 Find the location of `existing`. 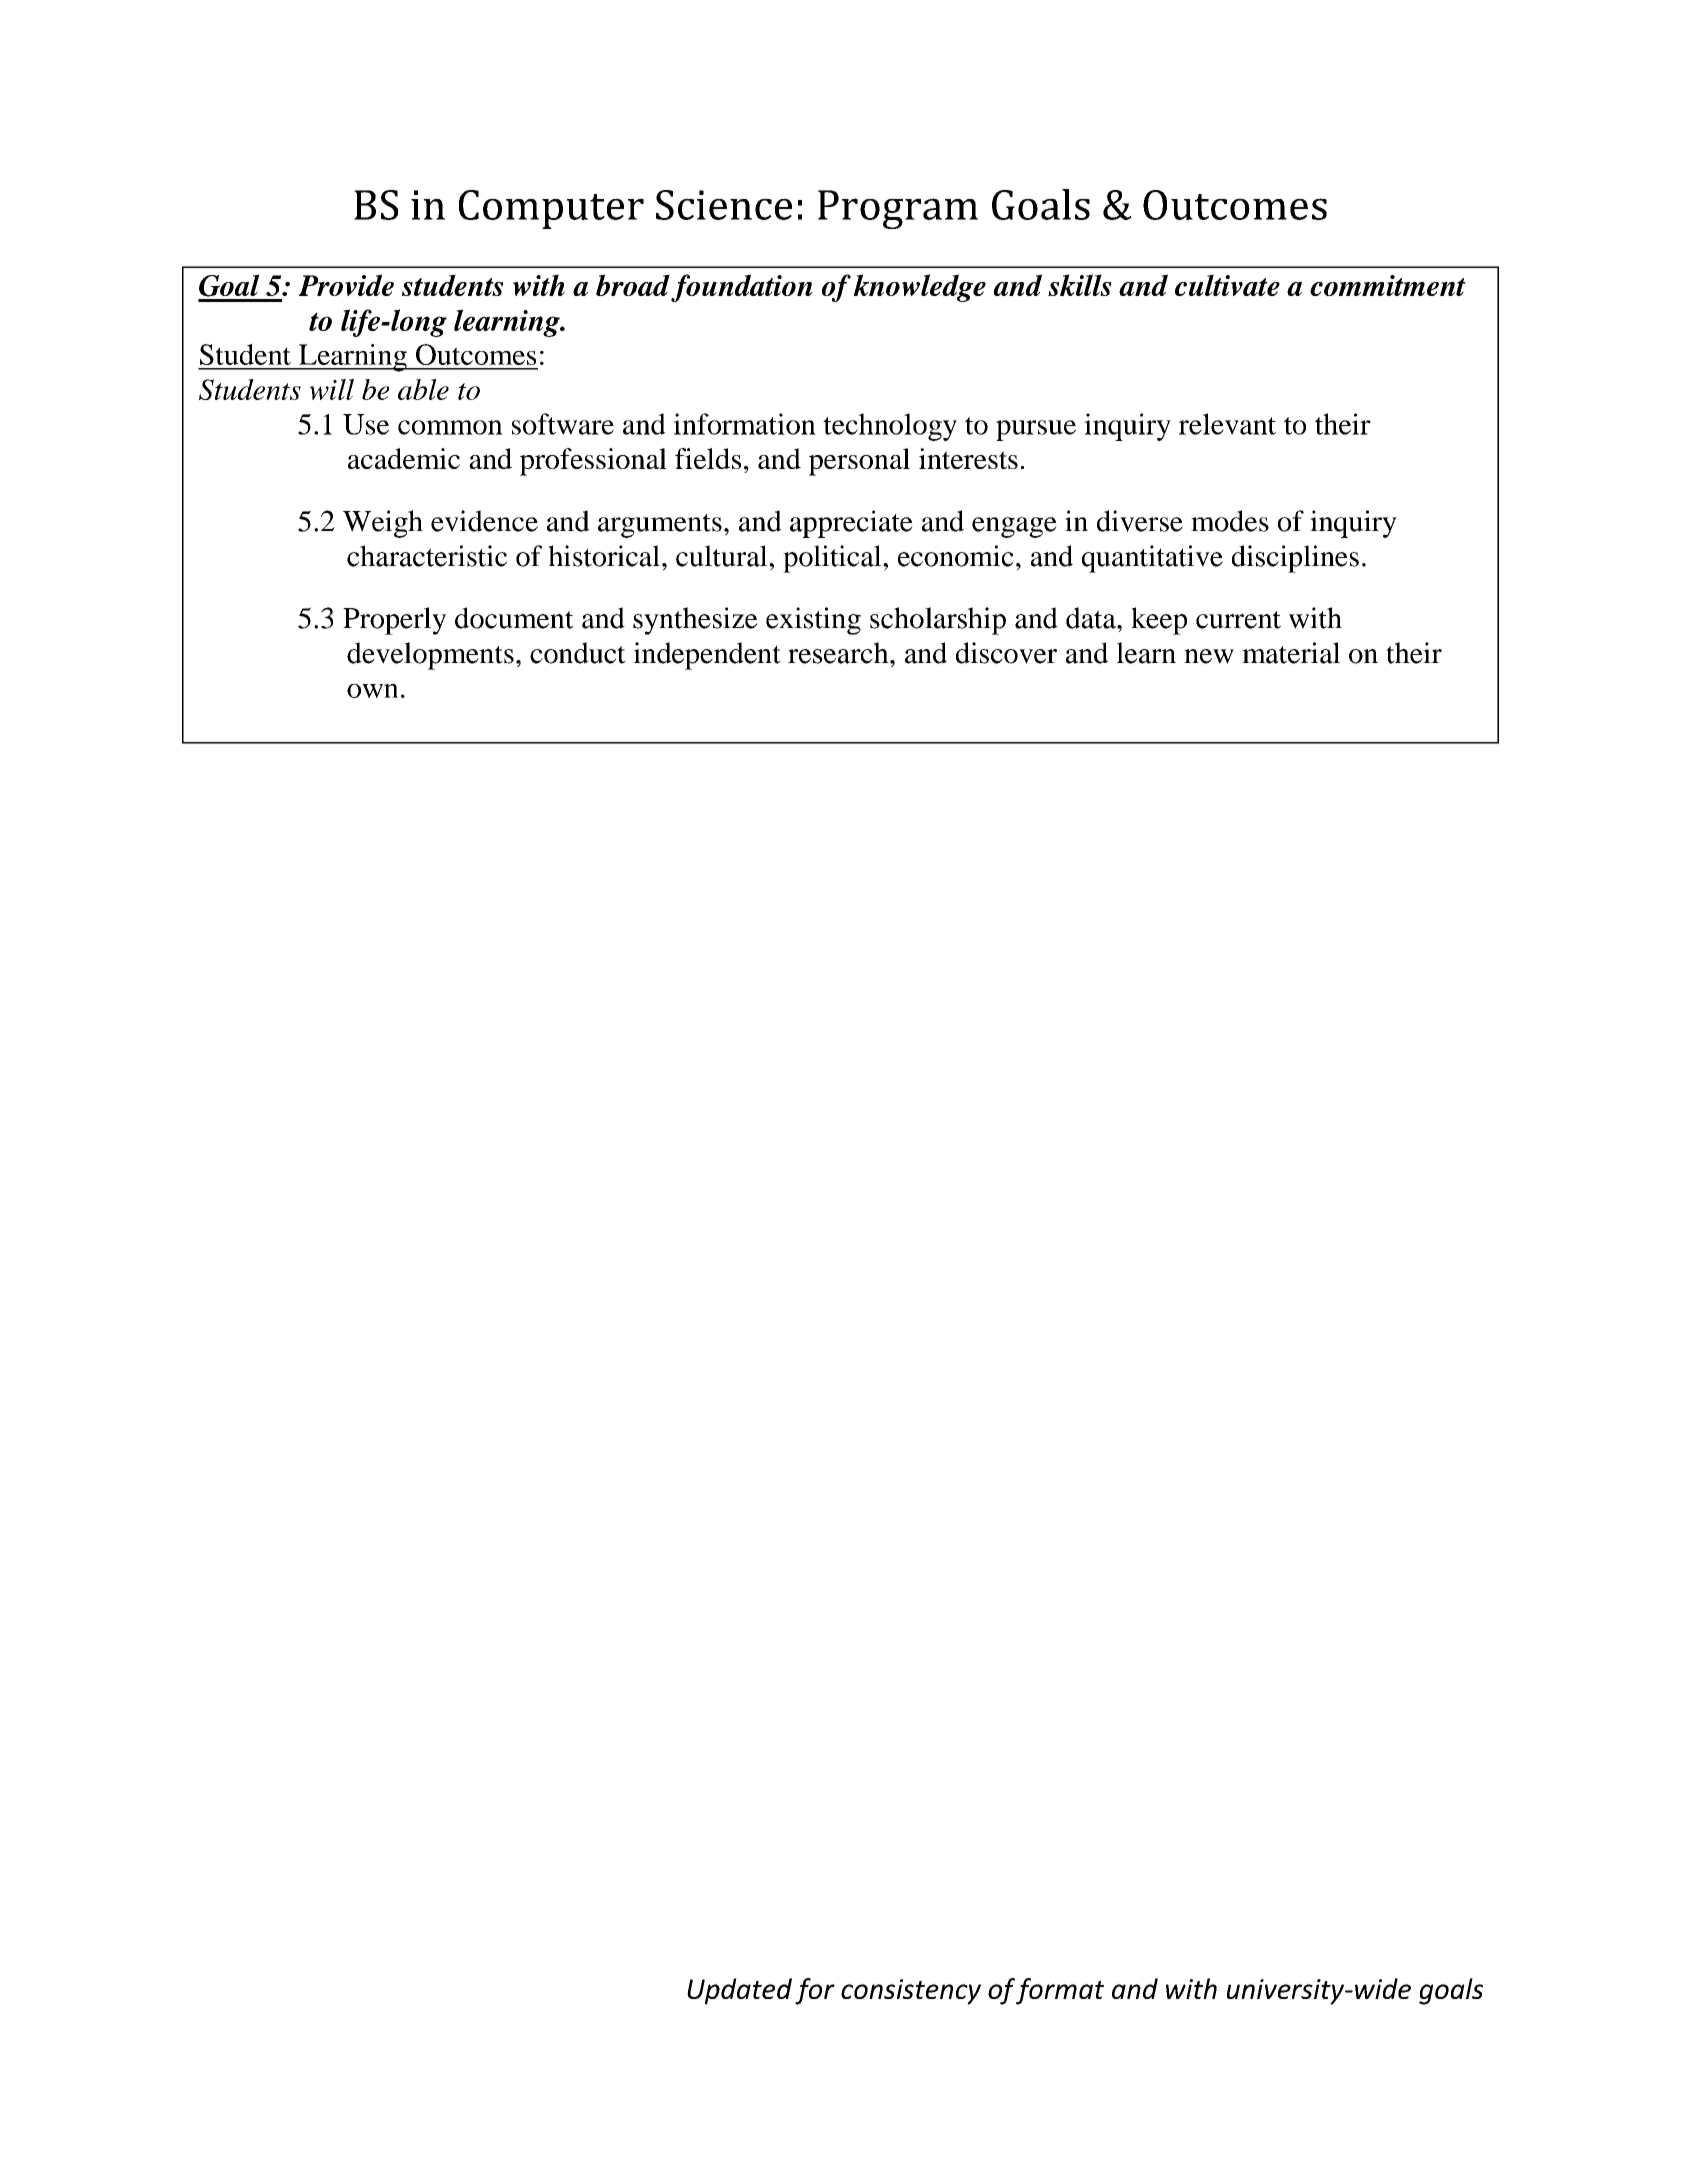

existing is located at coordinates (813, 621).
